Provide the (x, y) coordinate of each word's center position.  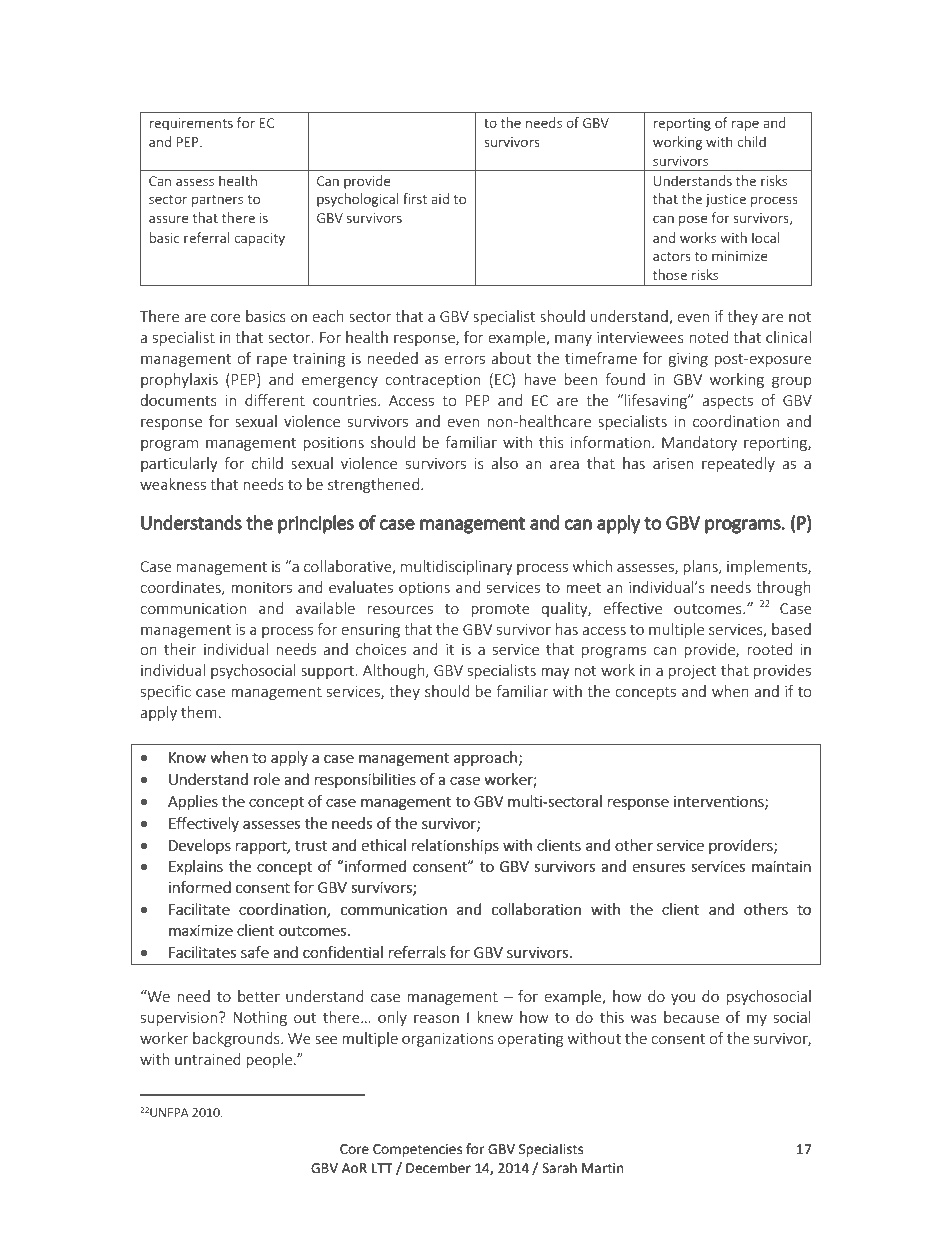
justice (725, 200)
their (180, 649)
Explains (196, 867)
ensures (659, 868)
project (692, 672)
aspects (727, 402)
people (270, 1060)
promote (500, 610)
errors (464, 360)
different (275, 400)
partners (217, 201)
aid (440, 198)
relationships (455, 846)
